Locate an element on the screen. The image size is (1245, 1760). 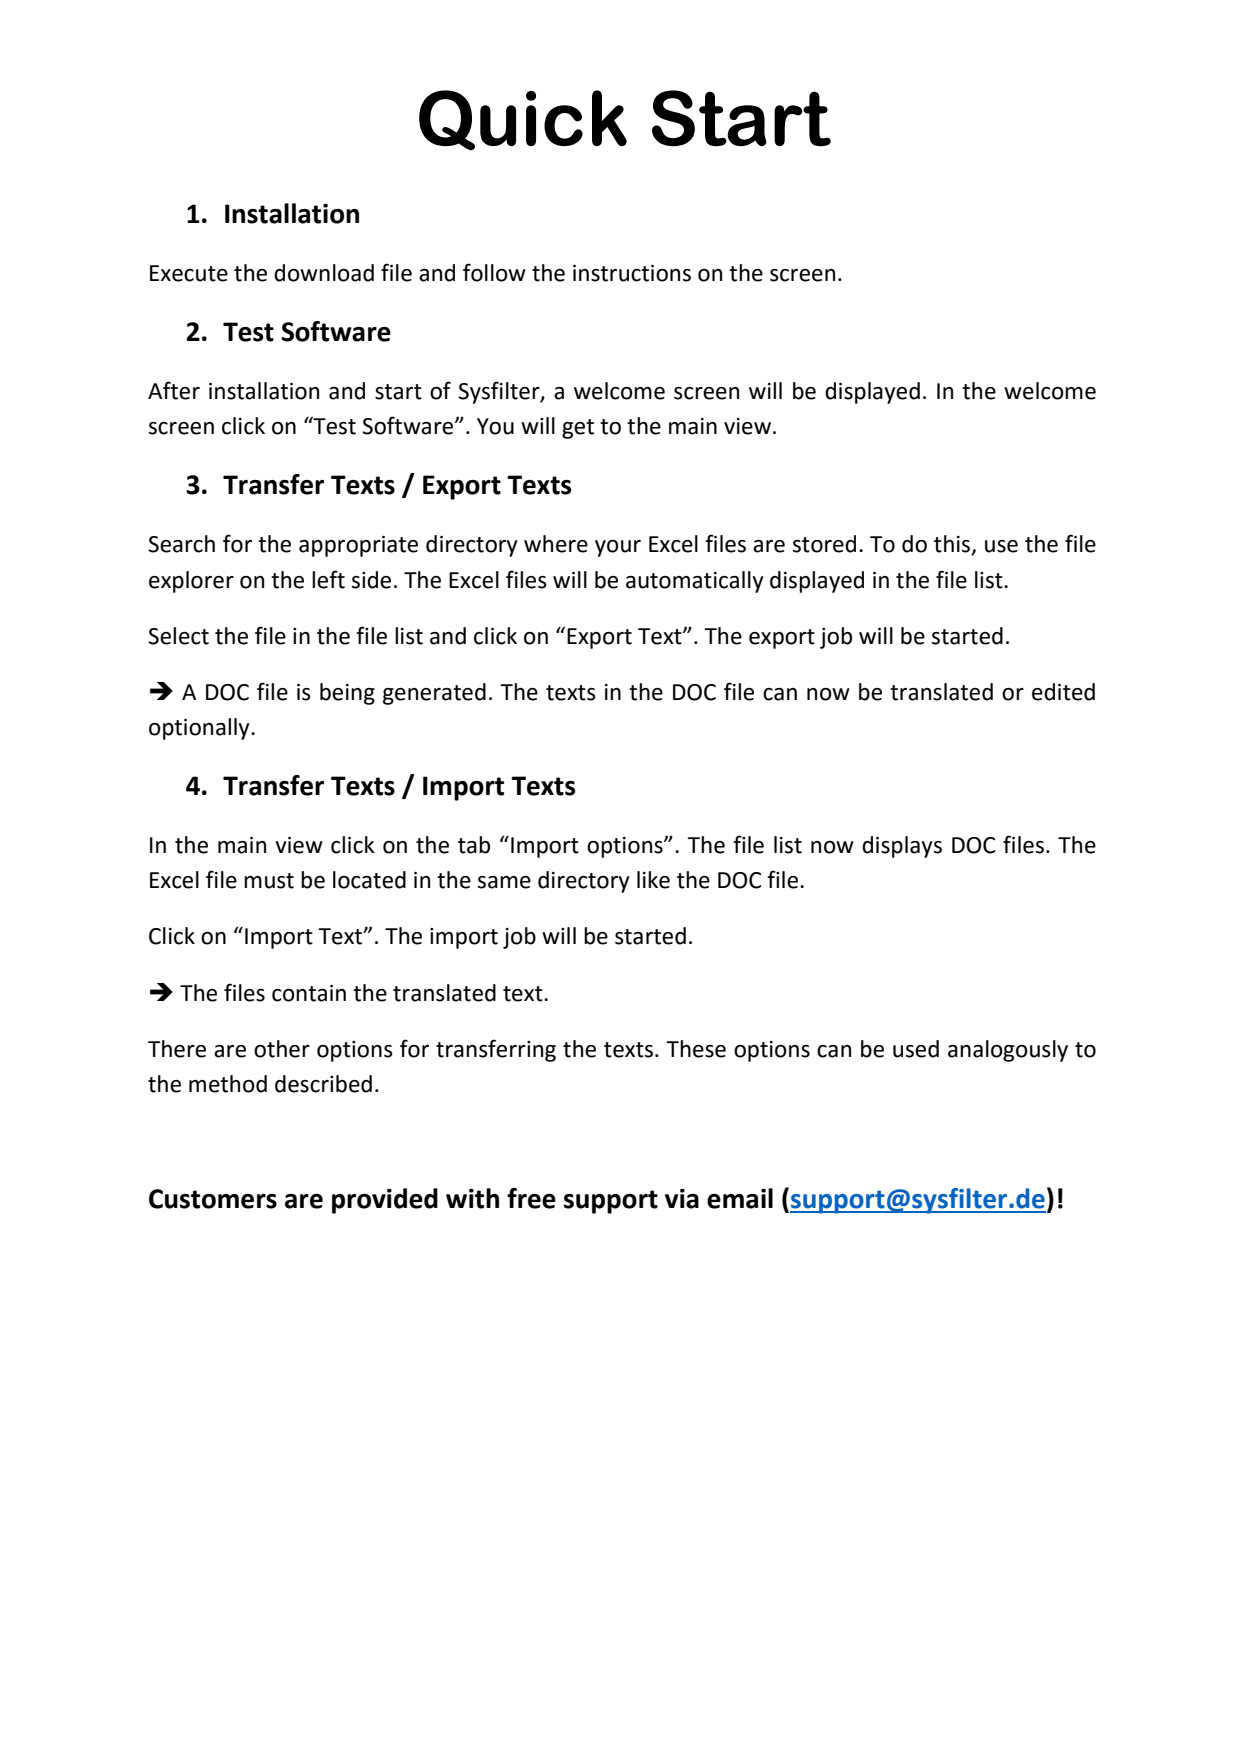
like is located at coordinates (653, 880).
